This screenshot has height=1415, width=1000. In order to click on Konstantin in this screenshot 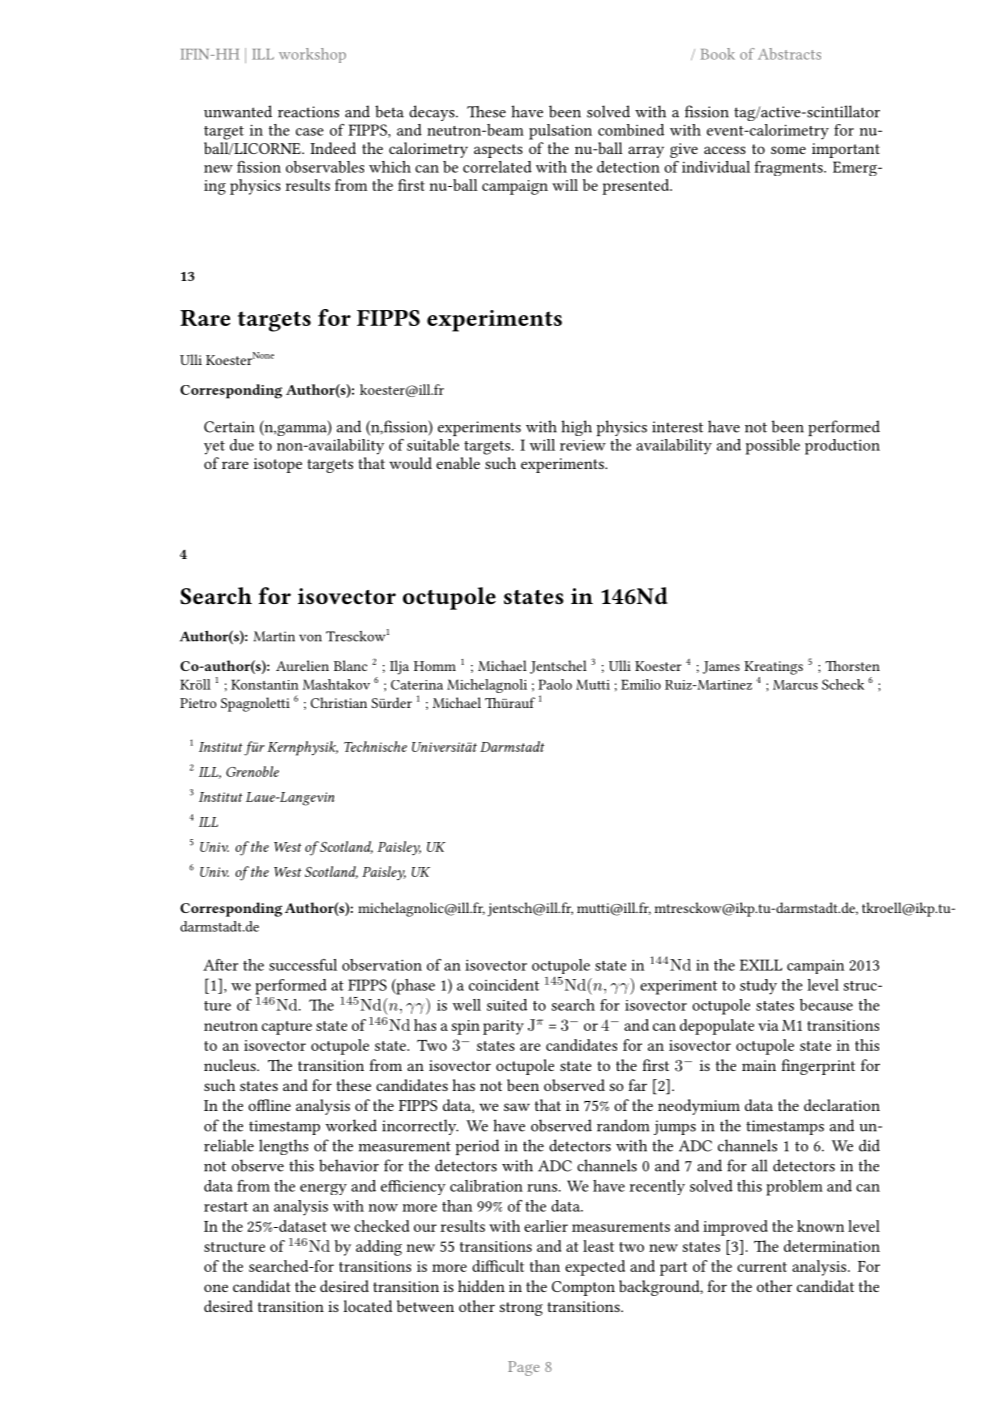, I will do `click(265, 684)`.
